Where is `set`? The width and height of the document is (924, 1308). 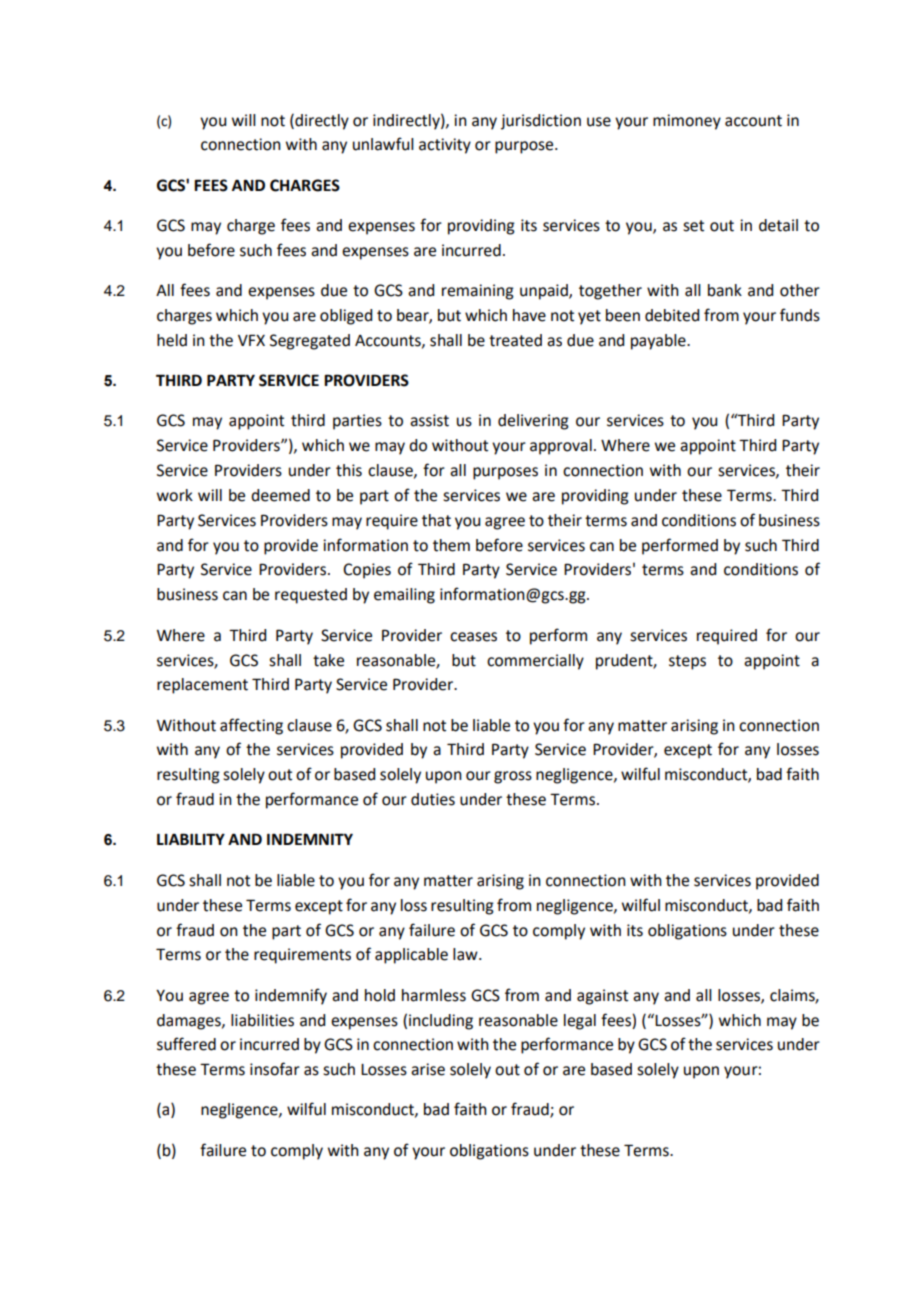
set is located at coordinates (693, 226).
